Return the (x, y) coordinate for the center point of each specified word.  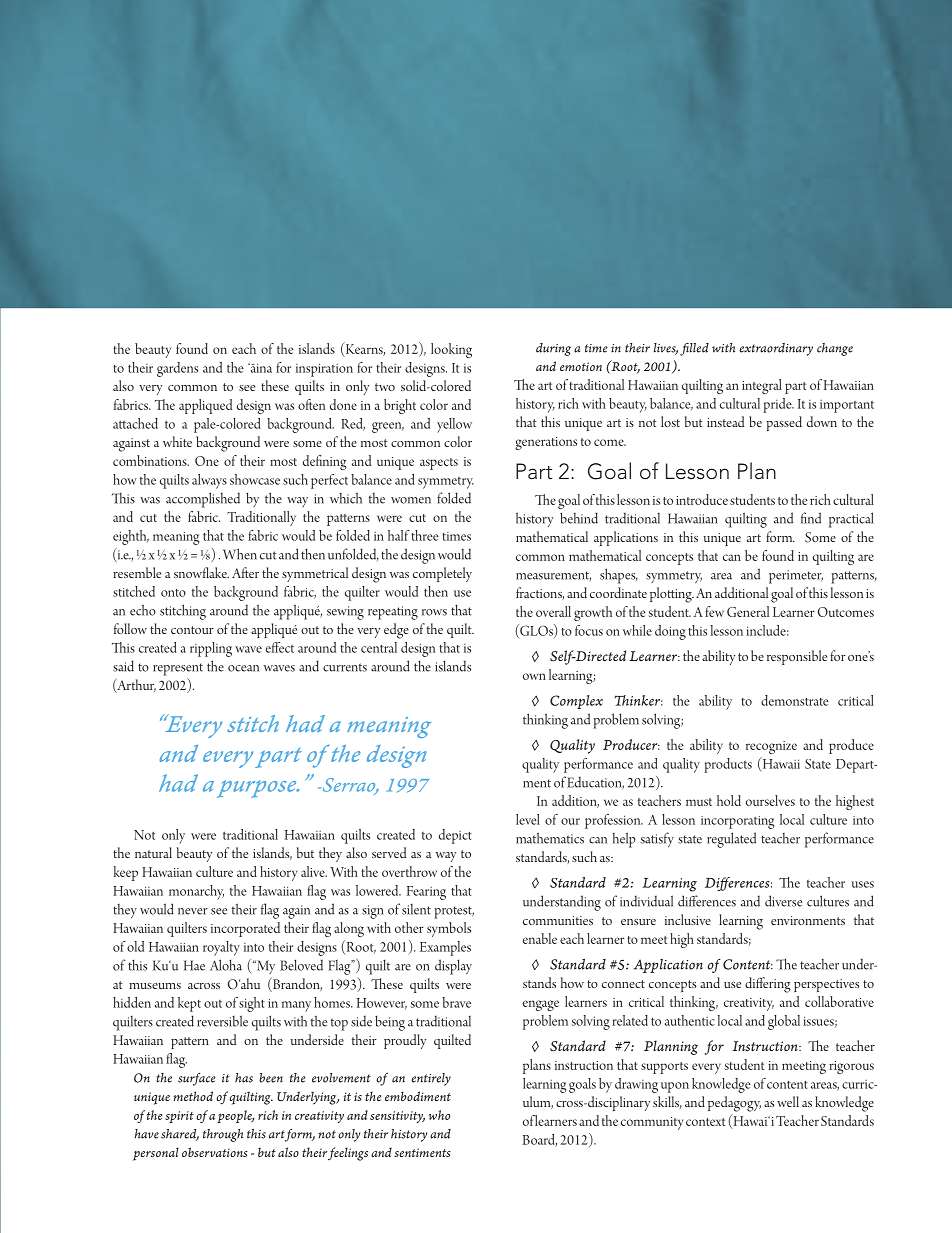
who (439, 1115)
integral (762, 386)
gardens (177, 369)
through (223, 1135)
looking (451, 350)
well (788, 1101)
